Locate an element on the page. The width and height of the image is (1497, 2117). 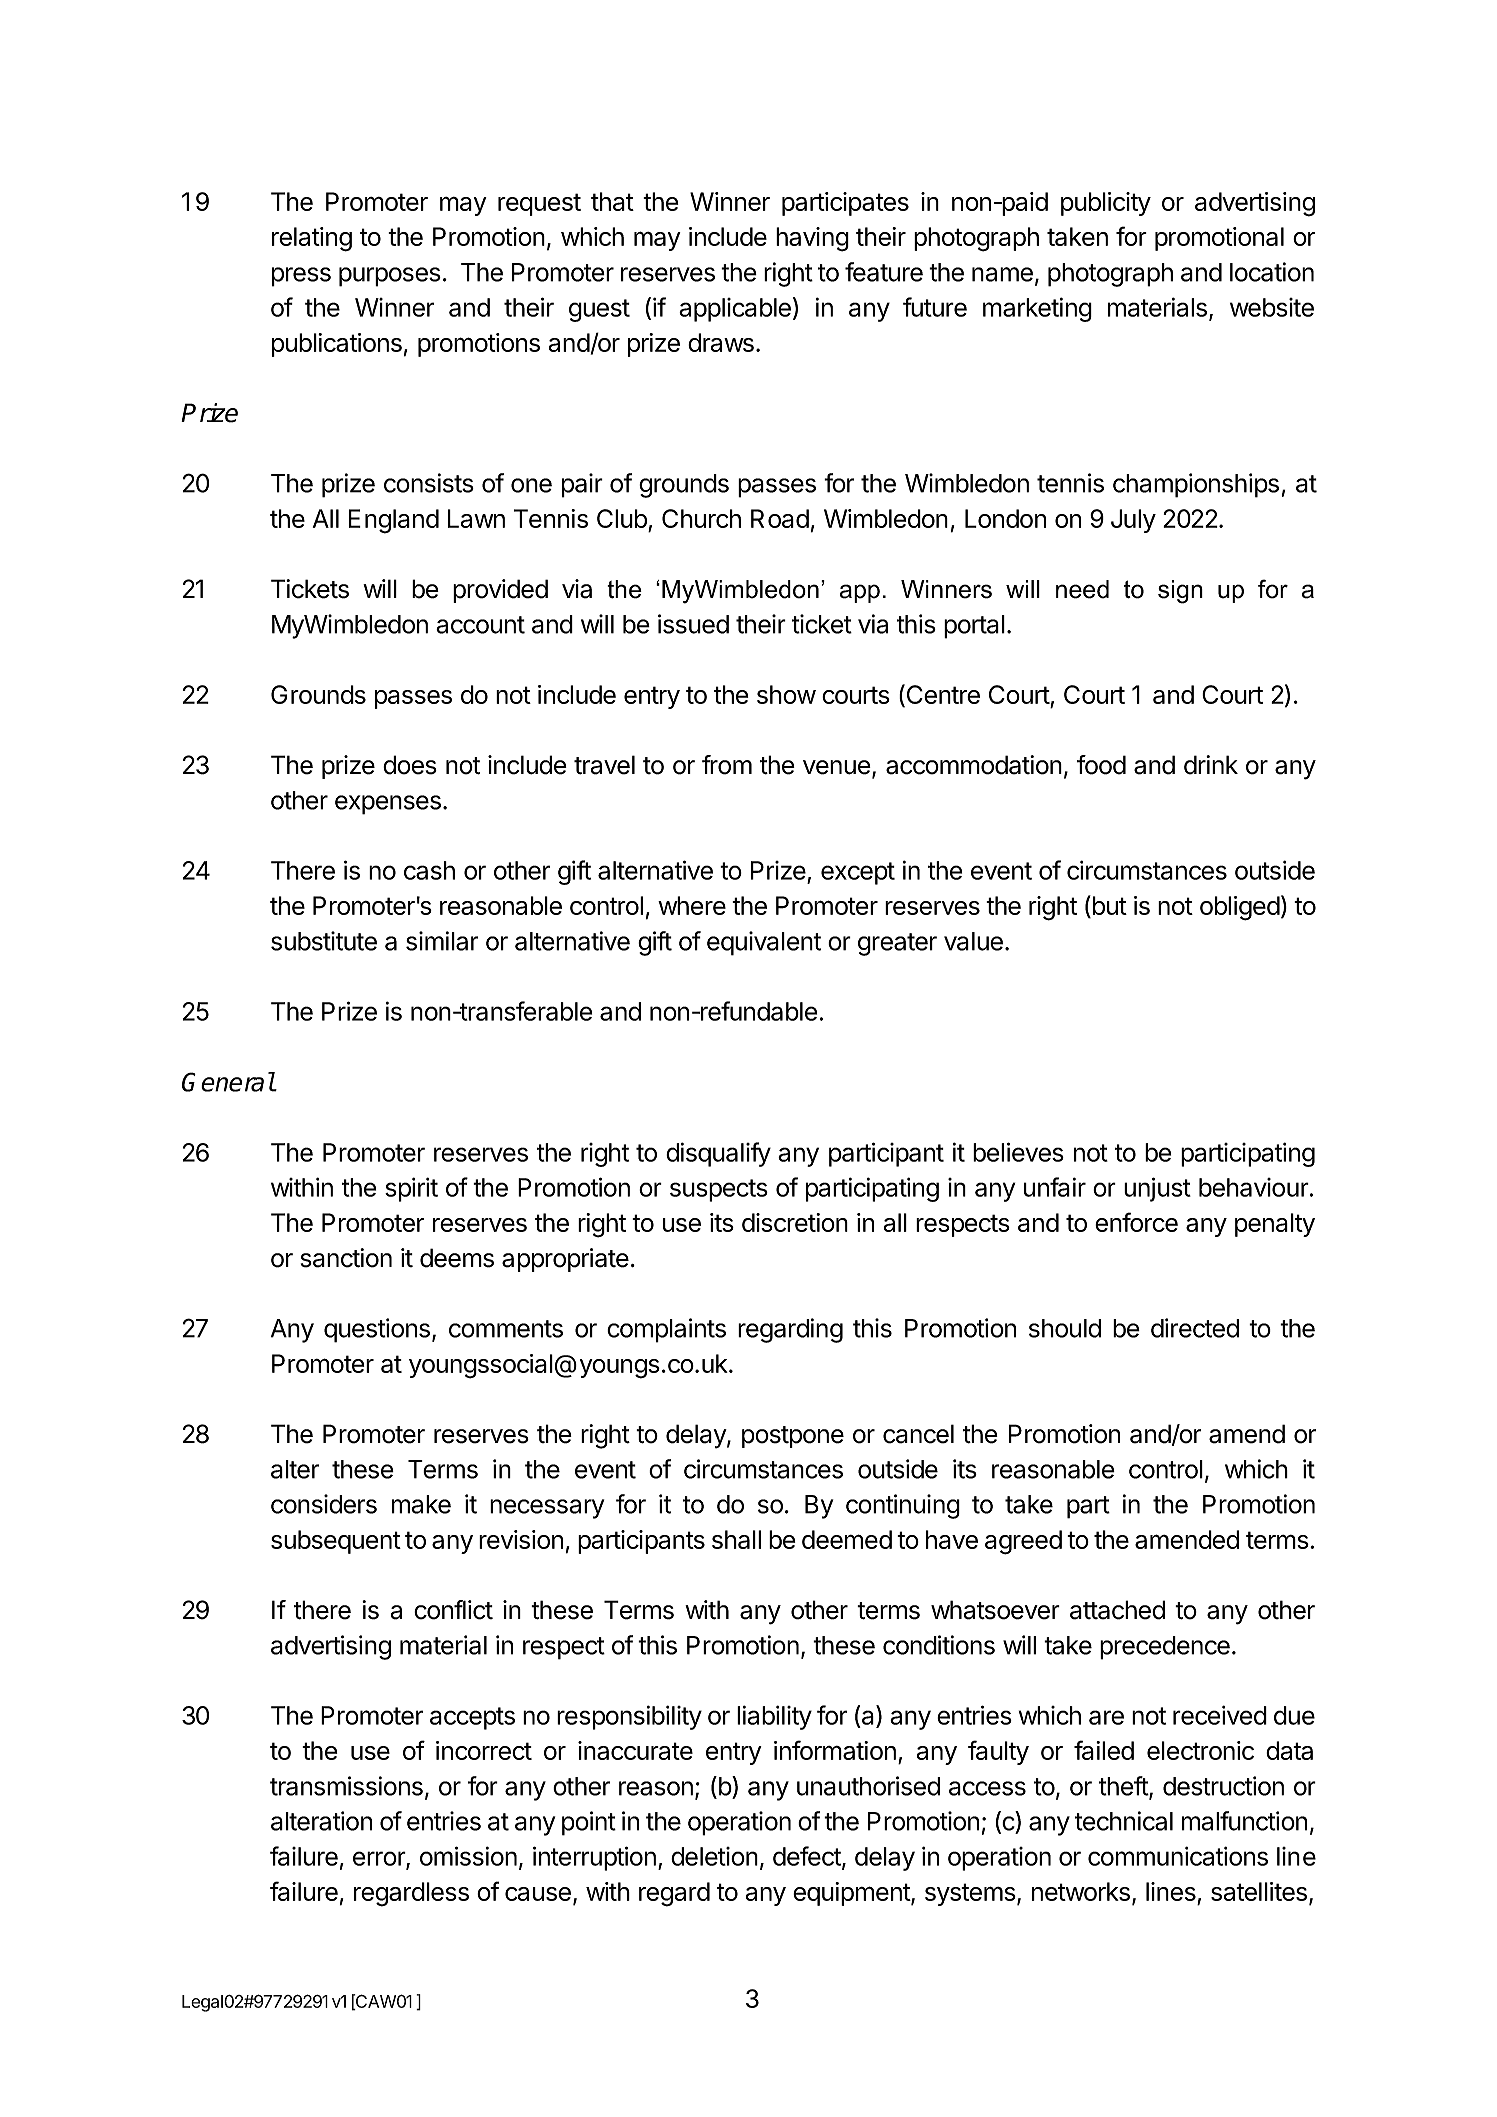
purposes is located at coordinates (390, 277).
